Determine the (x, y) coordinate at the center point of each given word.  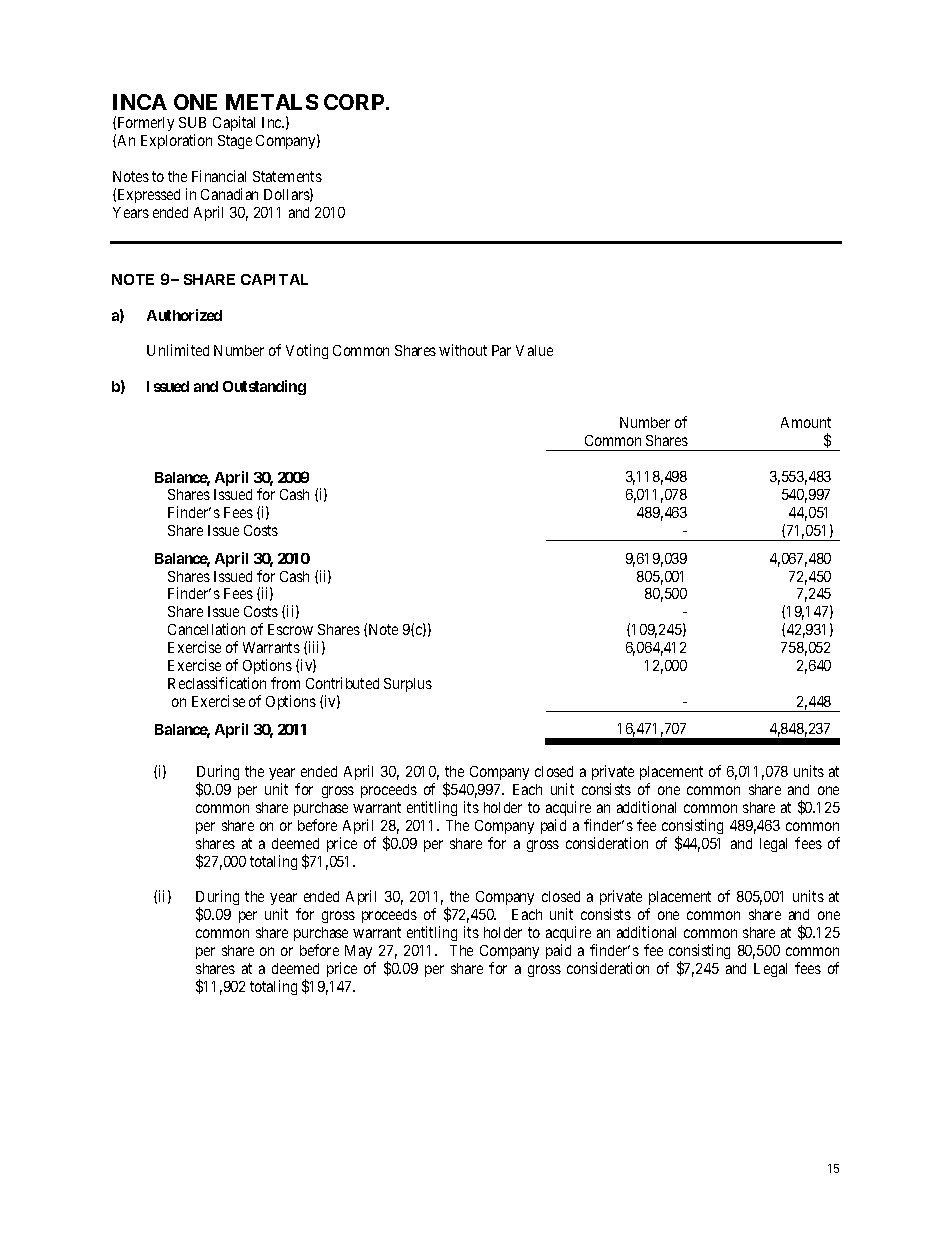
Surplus (408, 685)
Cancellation (206, 629)
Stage (235, 142)
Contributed (342, 683)
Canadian (229, 194)
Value (534, 350)
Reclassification (217, 683)
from (285, 683)
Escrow (290, 629)
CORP (355, 102)
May (358, 952)
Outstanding (264, 387)
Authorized (184, 315)
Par (501, 350)
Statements (287, 176)
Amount (806, 422)
